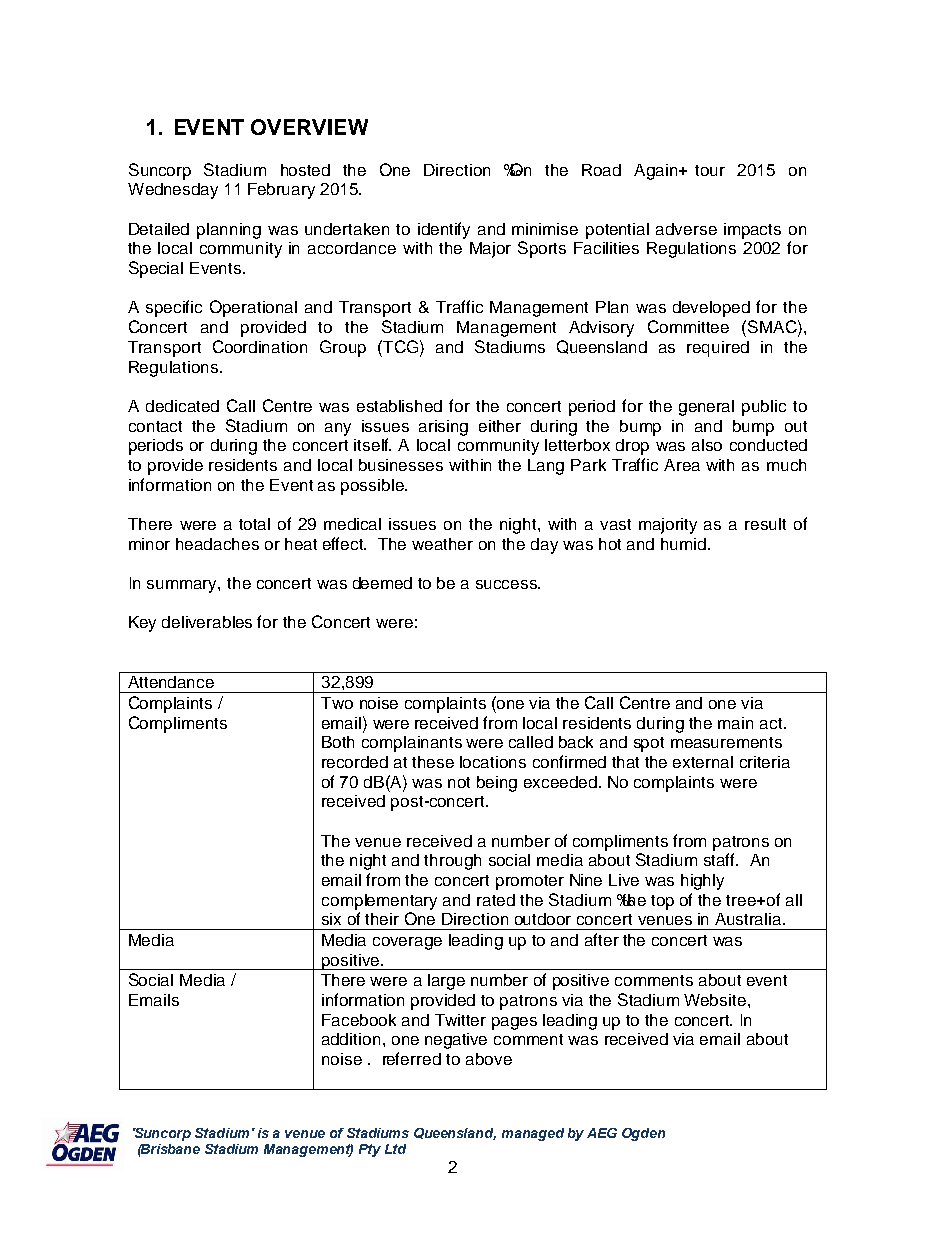  Describe the element at coordinates (444, 230) in the image. I see `identify` at that location.
